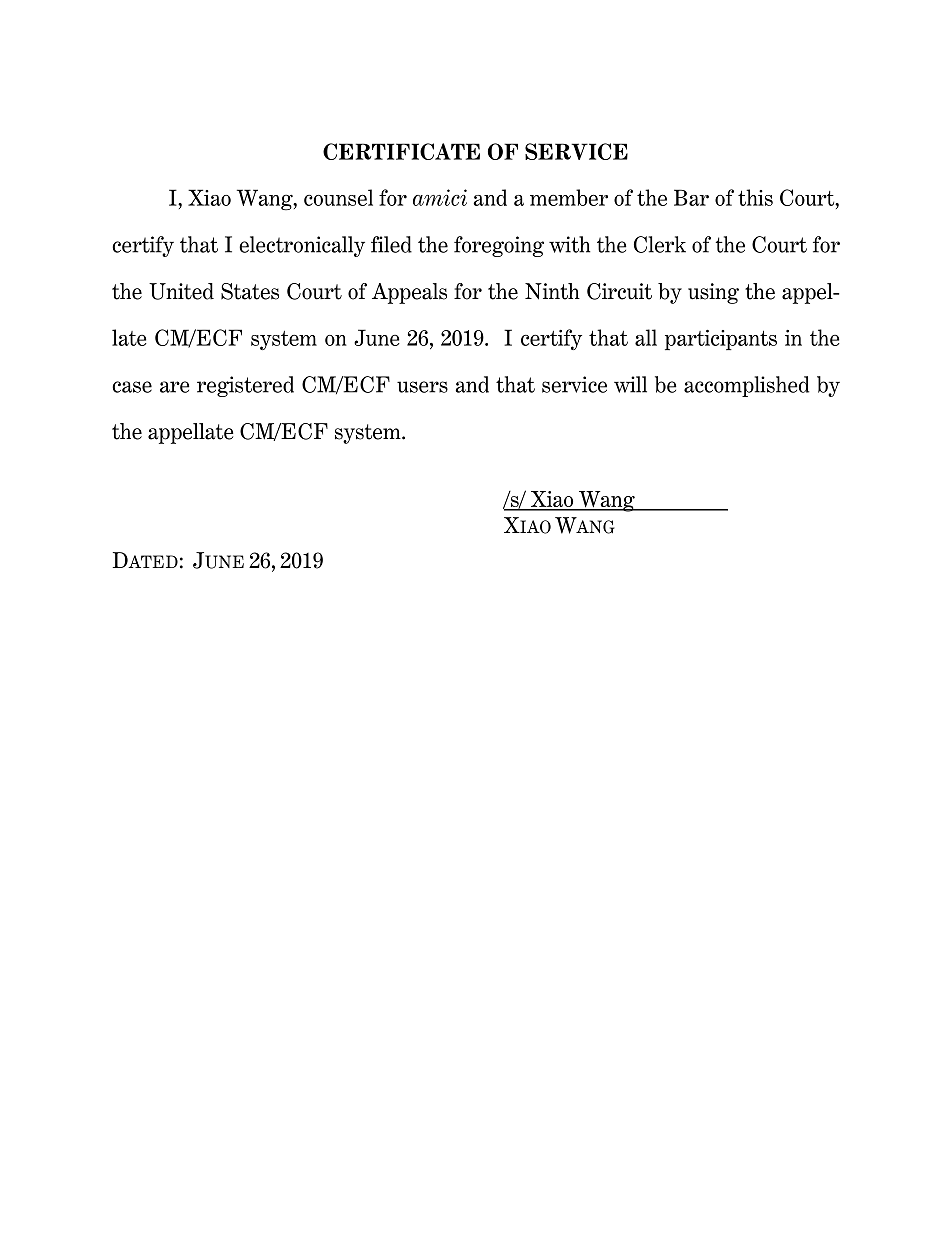  I want to click on States, so click(250, 291).
